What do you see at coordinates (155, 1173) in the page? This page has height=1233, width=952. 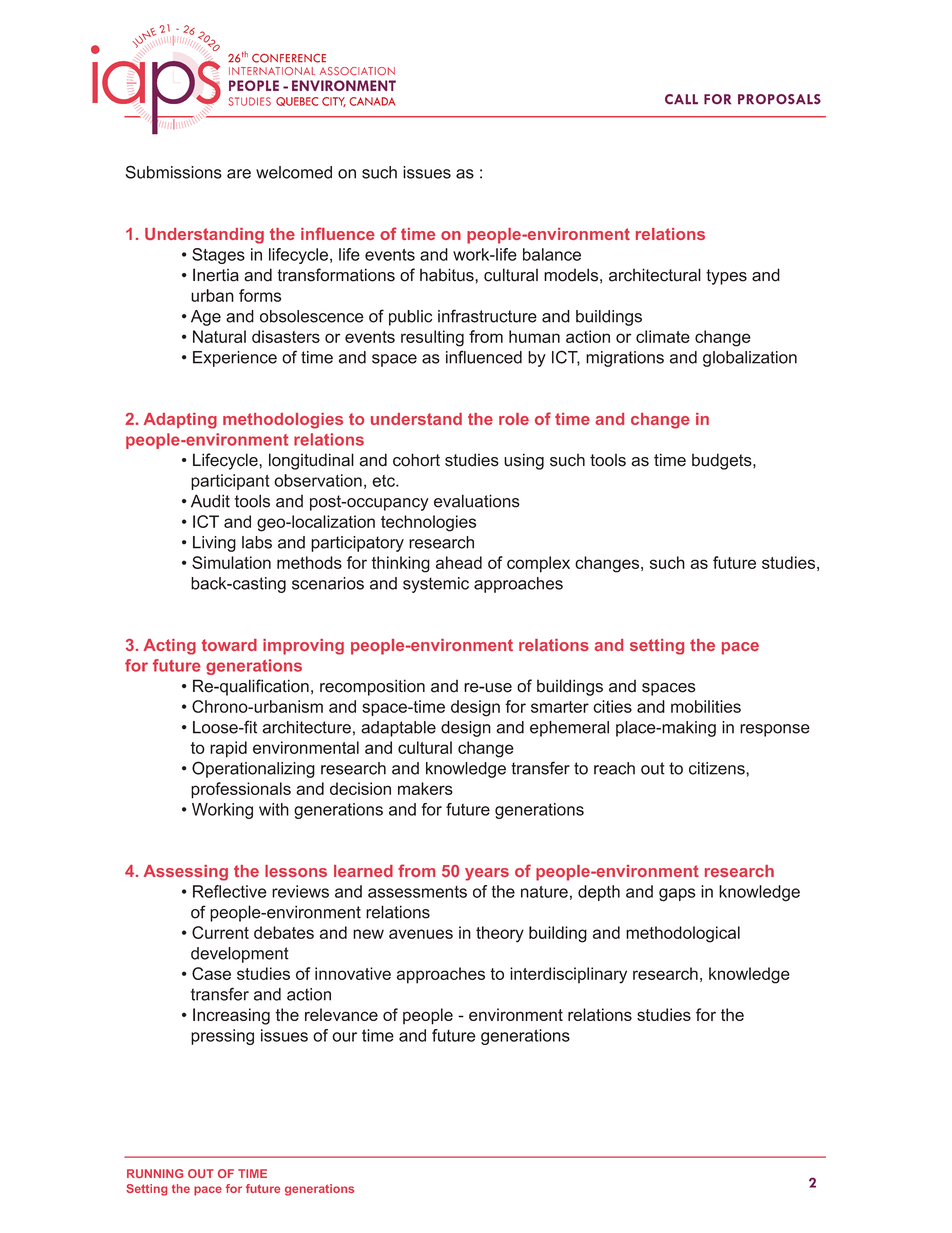 I see `RUNNING` at bounding box center [155, 1173].
